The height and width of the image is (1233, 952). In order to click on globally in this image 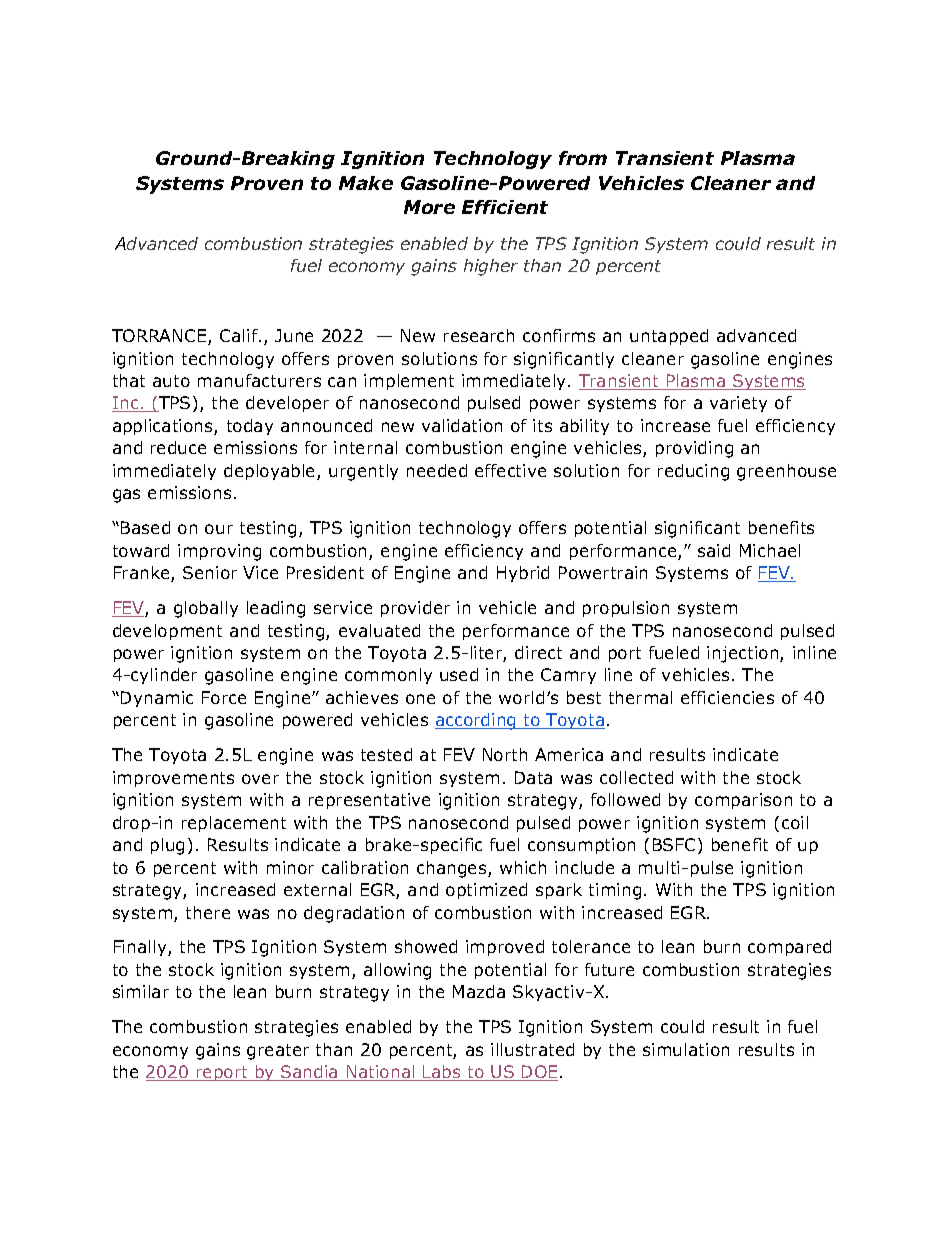, I will do `click(206, 609)`.
